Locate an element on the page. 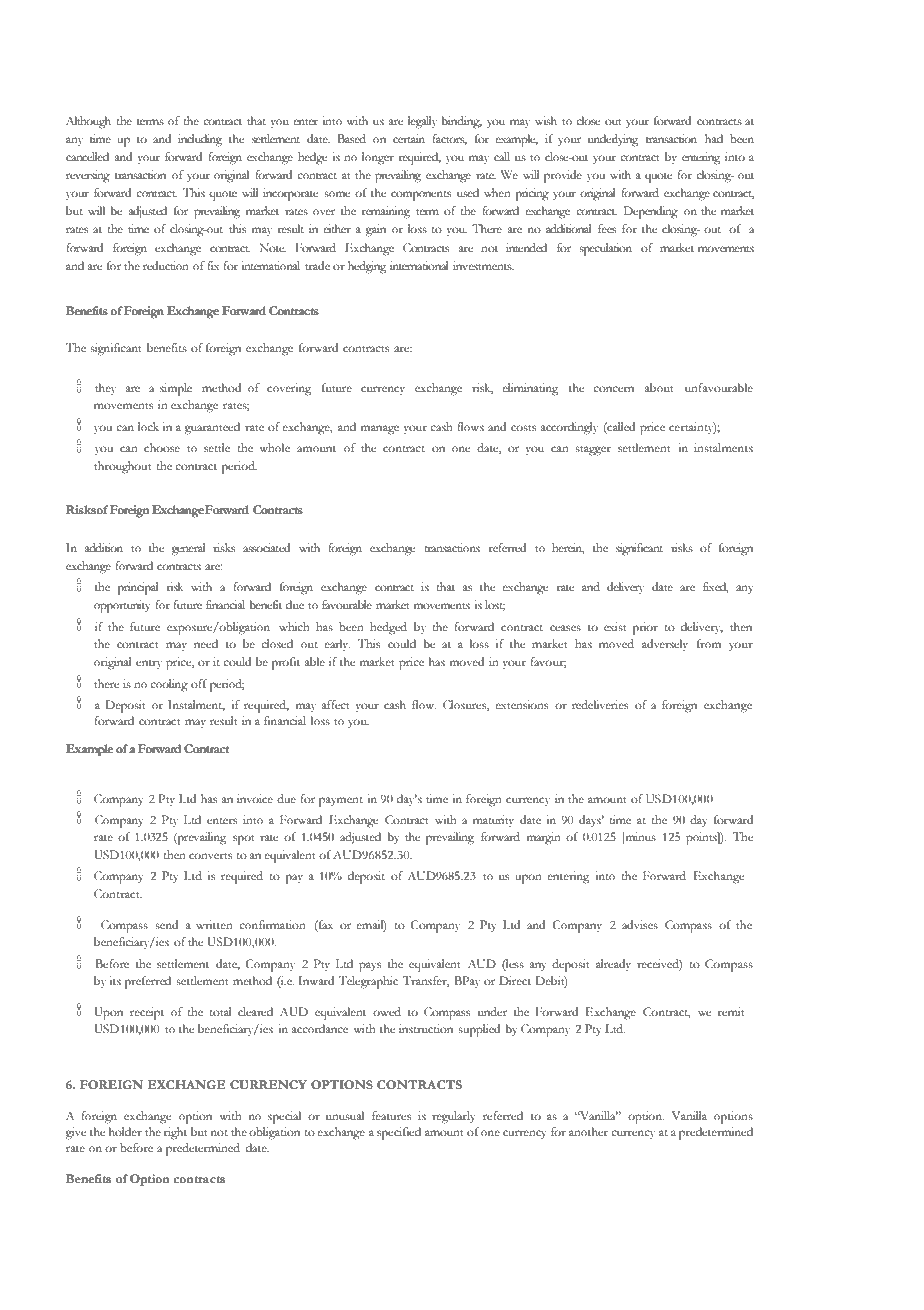 The image size is (924, 1310). had is located at coordinates (714, 138).
